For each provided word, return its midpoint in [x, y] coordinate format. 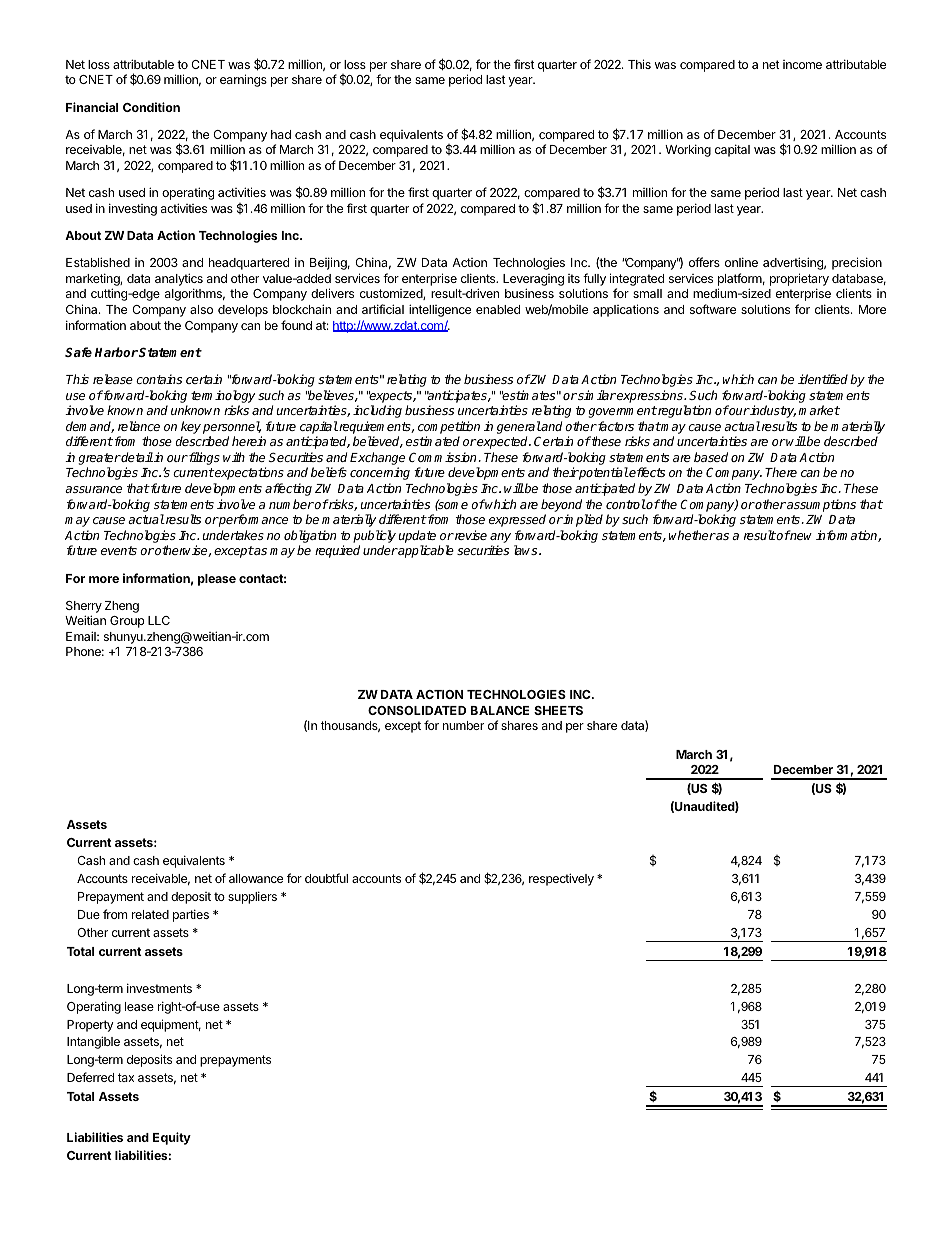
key [191, 427]
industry [772, 411]
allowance [256, 878]
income [802, 64]
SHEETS [558, 710]
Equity [172, 1138]
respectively [561, 879]
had [281, 134]
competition [449, 427]
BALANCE [500, 710]
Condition [151, 107]
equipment [171, 1025]
